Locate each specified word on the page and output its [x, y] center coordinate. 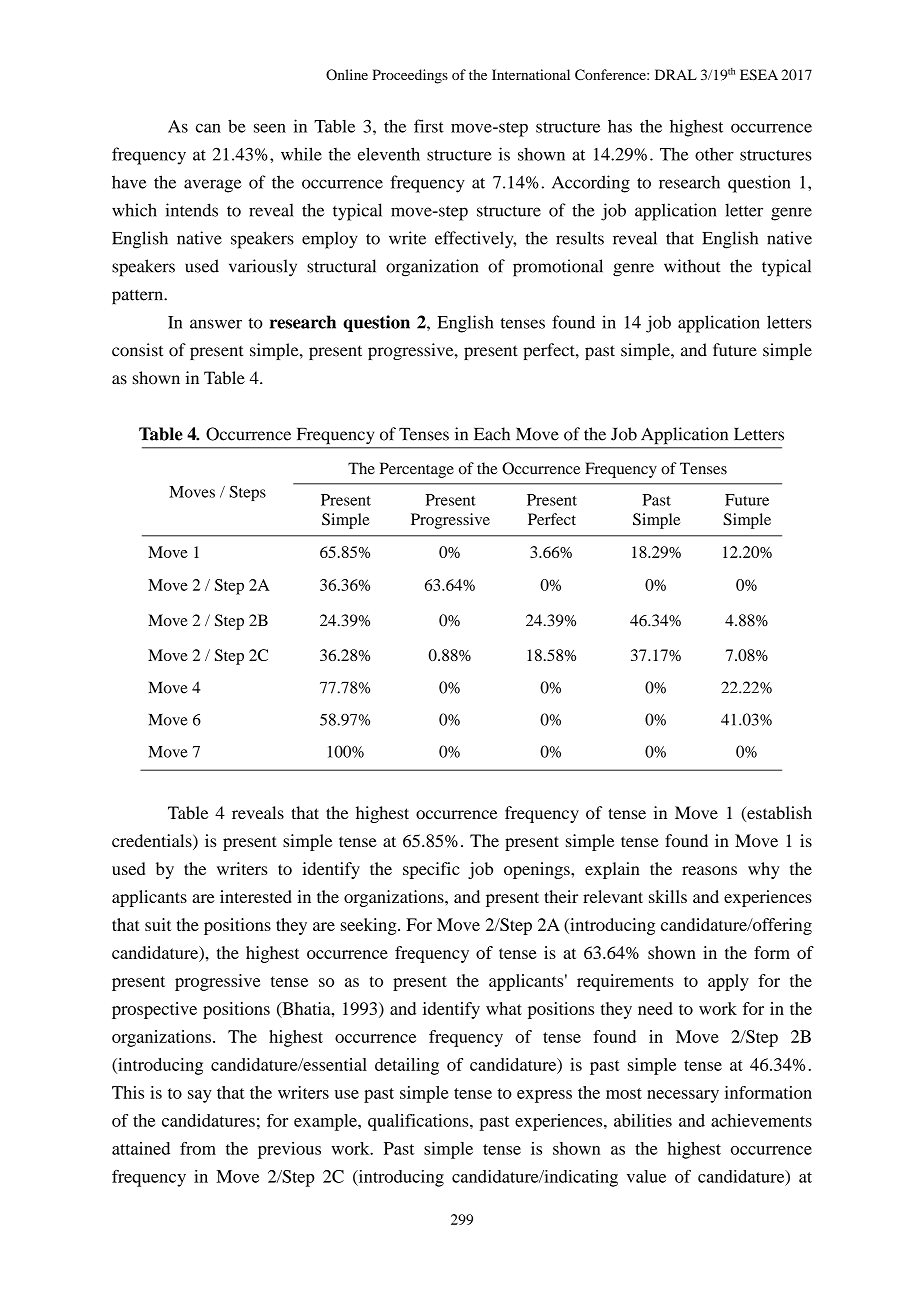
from [198, 1148]
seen [270, 128]
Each [492, 434]
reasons [709, 870]
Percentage [417, 470]
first [429, 126]
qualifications [419, 1122]
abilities [643, 1120]
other [714, 154]
